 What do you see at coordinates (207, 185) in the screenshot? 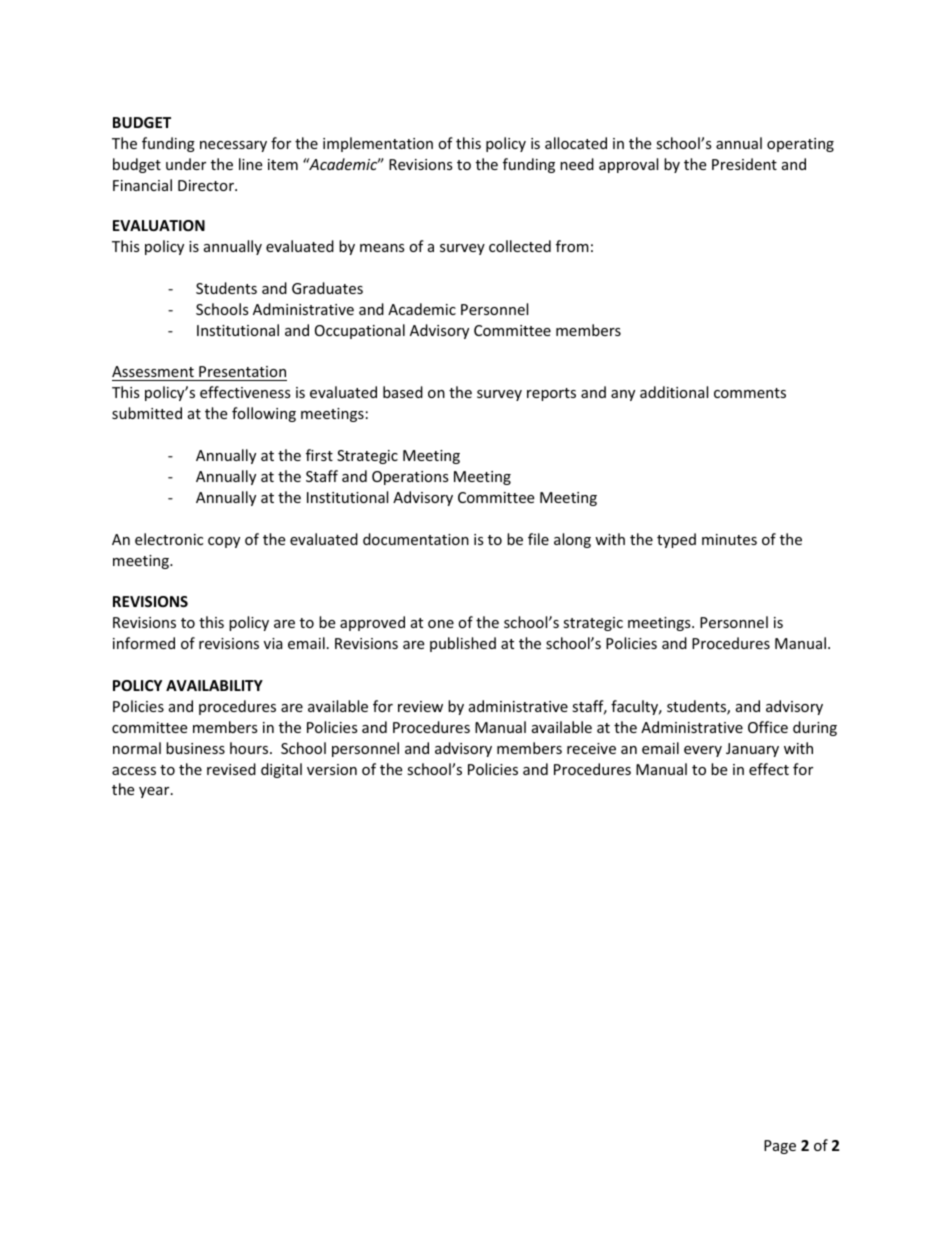
I see `Director` at bounding box center [207, 185].
